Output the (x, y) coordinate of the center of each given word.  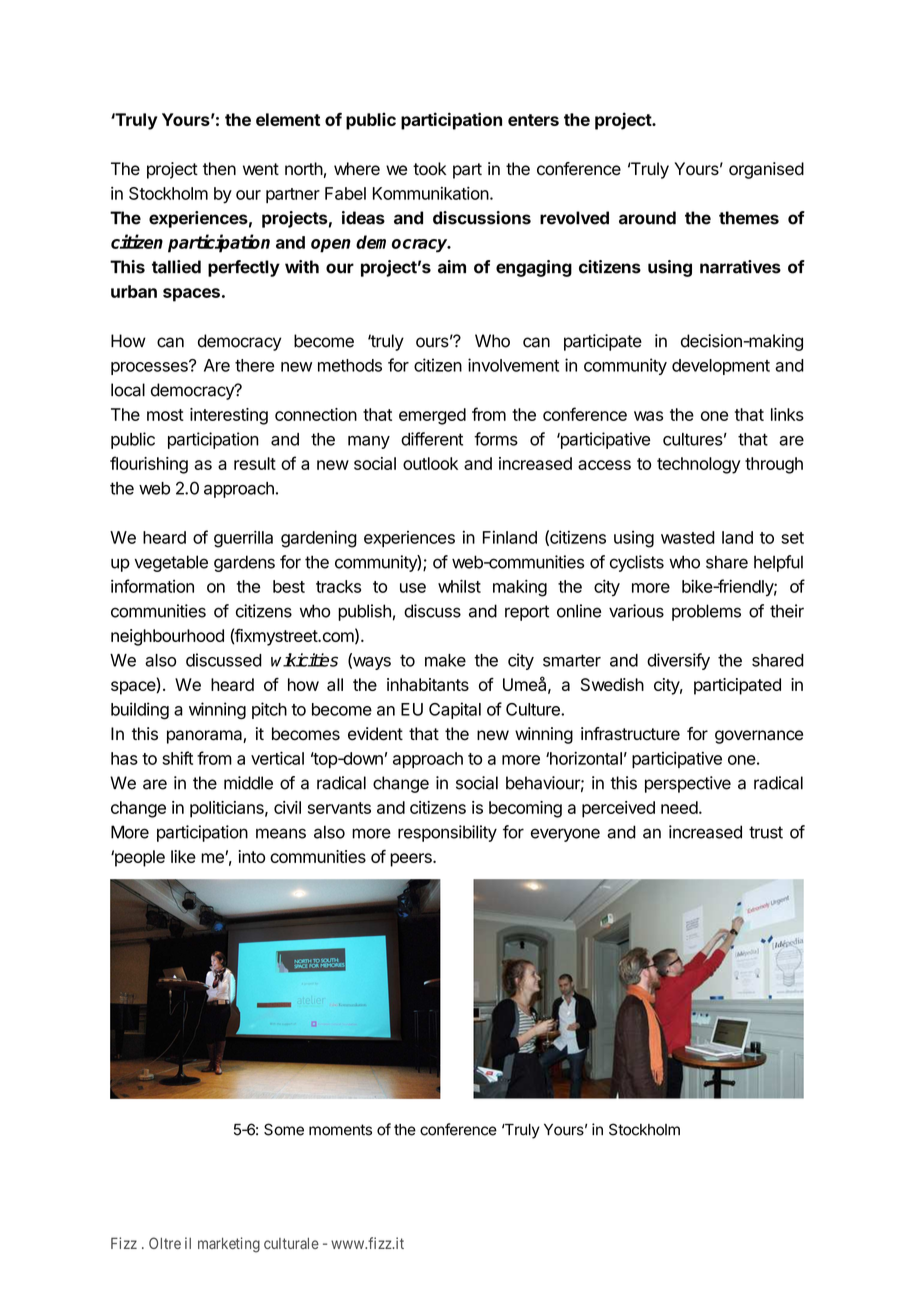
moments (340, 1130)
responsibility (447, 833)
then (219, 169)
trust (766, 832)
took (429, 169)
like (183, 856)
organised (766, 170)
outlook (430, 463)
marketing (229, 1245)
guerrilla (243, 539)
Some (284, 1129)
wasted (688, 537)
